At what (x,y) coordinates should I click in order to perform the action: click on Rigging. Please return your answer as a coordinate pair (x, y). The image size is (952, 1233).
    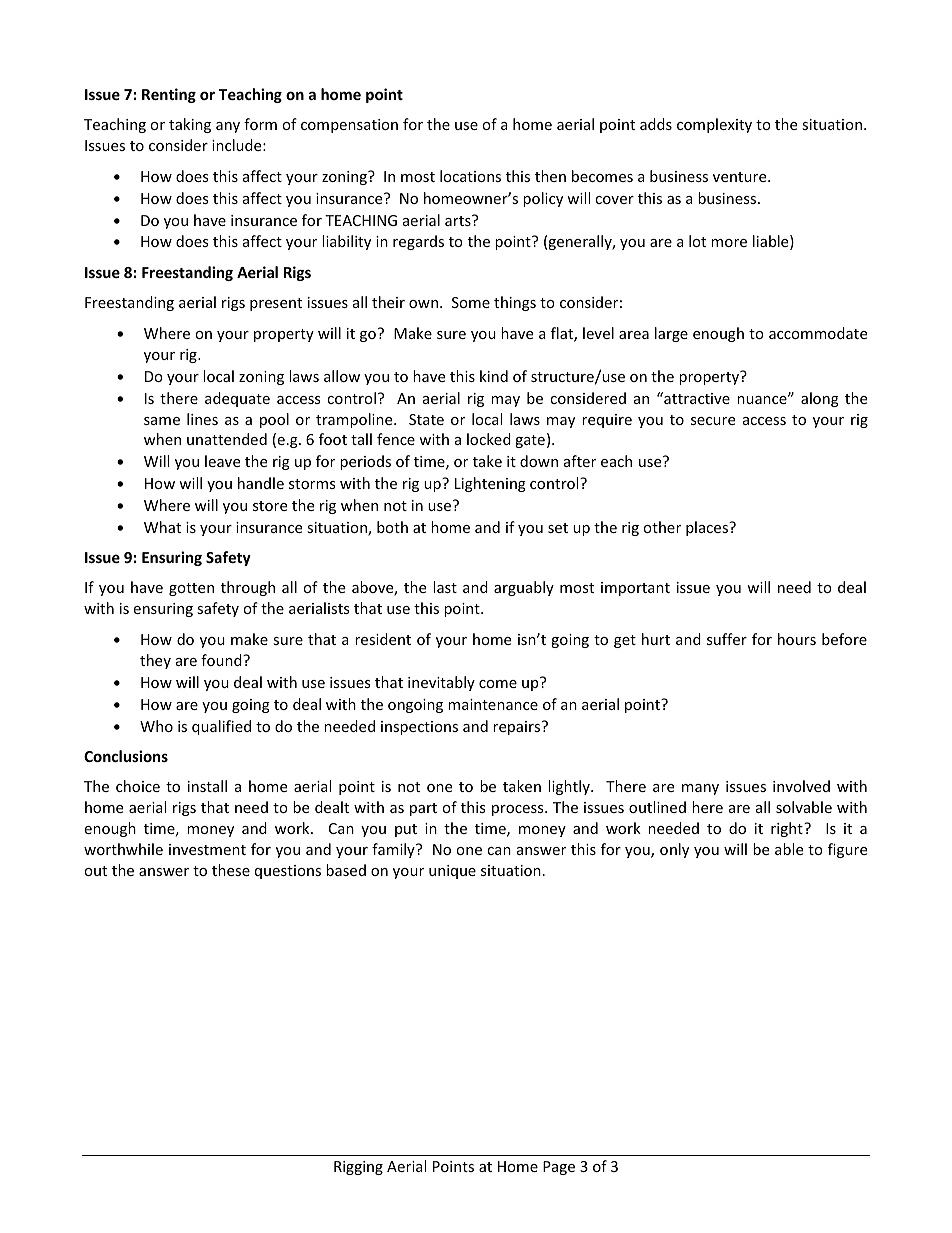
    Looking at the image, I should click on (358, 1168).
